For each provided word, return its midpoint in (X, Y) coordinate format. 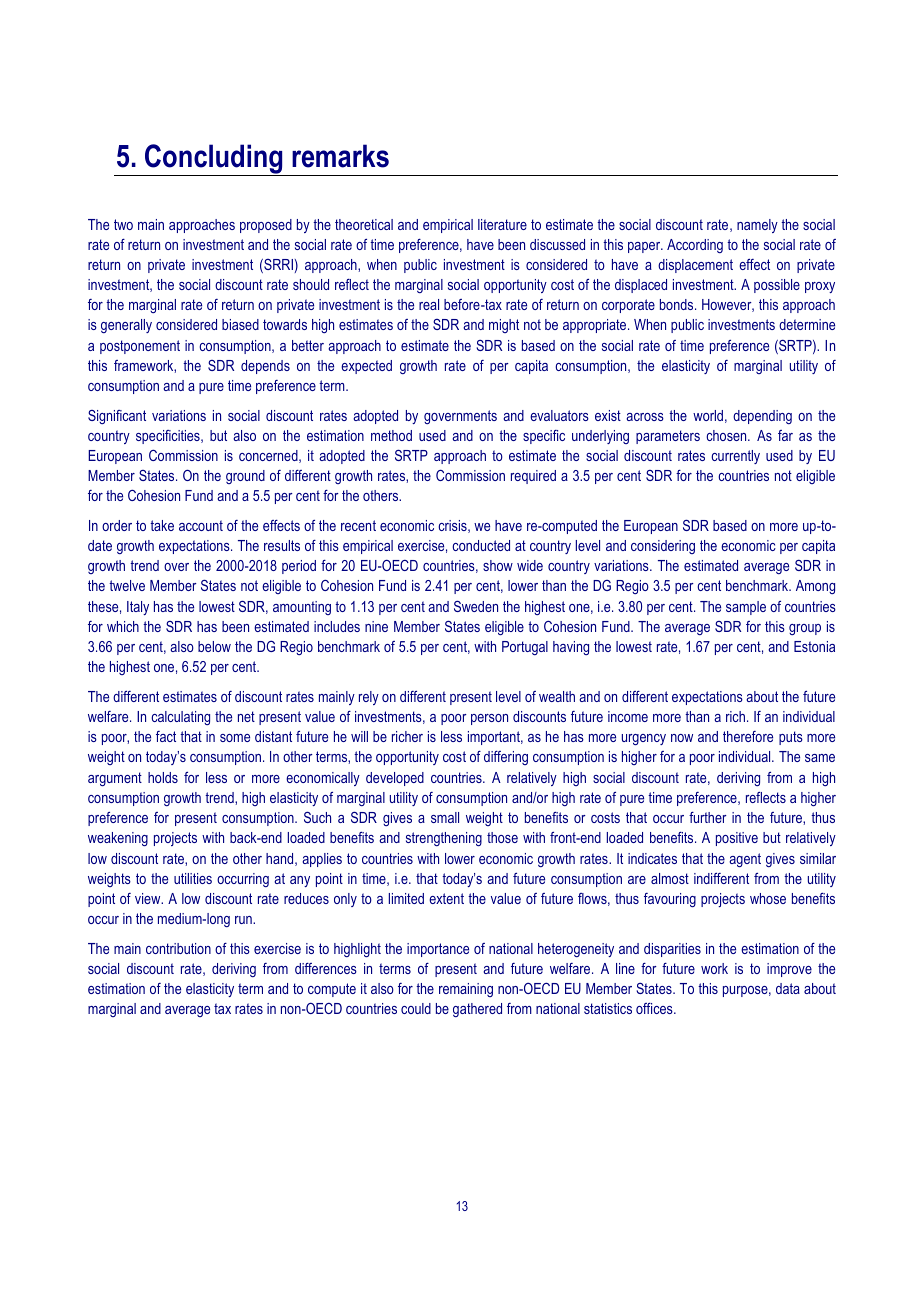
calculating (180, 718)
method (391, 435)
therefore (748, 736)
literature (502, 224)
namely (757, 226)
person (489, 719)
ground (245, 477)
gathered (477, 1010)
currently (735, 457)
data (788, 988)
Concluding (214, 160)
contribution (178, 948)
